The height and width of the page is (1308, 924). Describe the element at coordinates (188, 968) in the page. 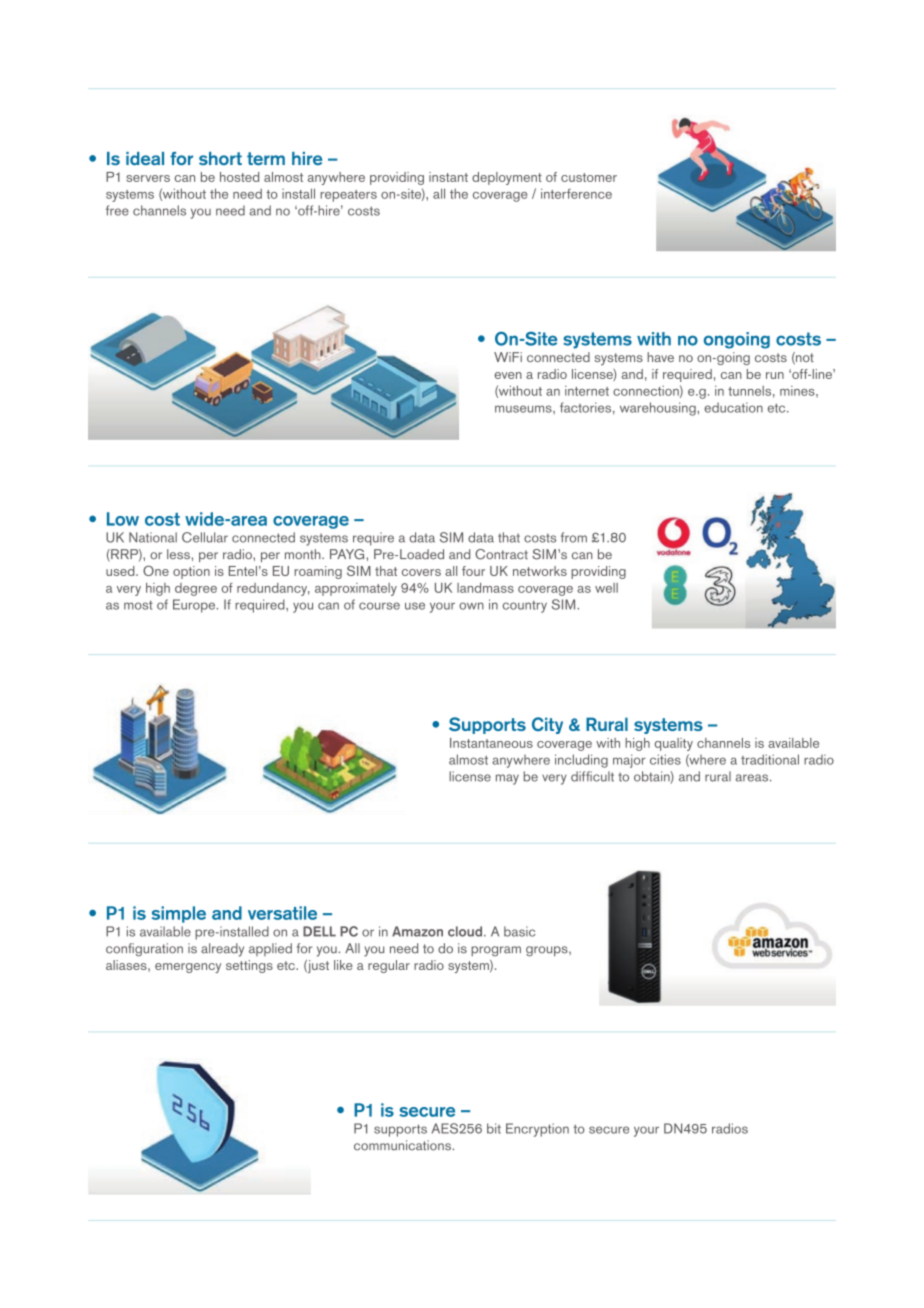

I see `emergency` at that location.
